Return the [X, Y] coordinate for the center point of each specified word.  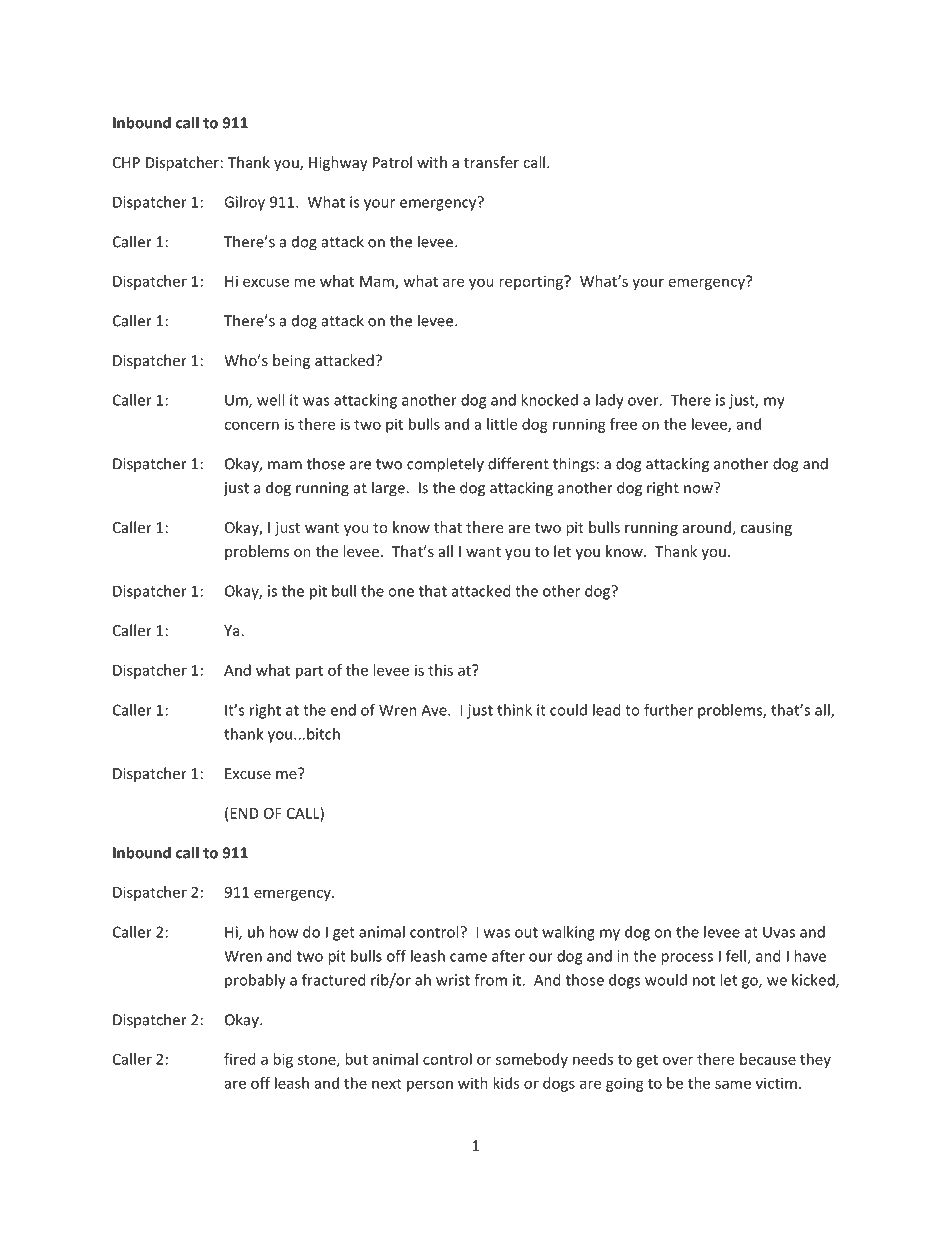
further [668, 710]
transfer [491, 162]
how [283, 932]
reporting [532, 282]
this [440, 670]
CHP [126, 162]
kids [506, 1083]
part [309, 672]
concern [251, 425]
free [623, 424]
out [526, 932]
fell [737, 957]
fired [240, 1059]
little [502, 424]
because [768, 1059]
